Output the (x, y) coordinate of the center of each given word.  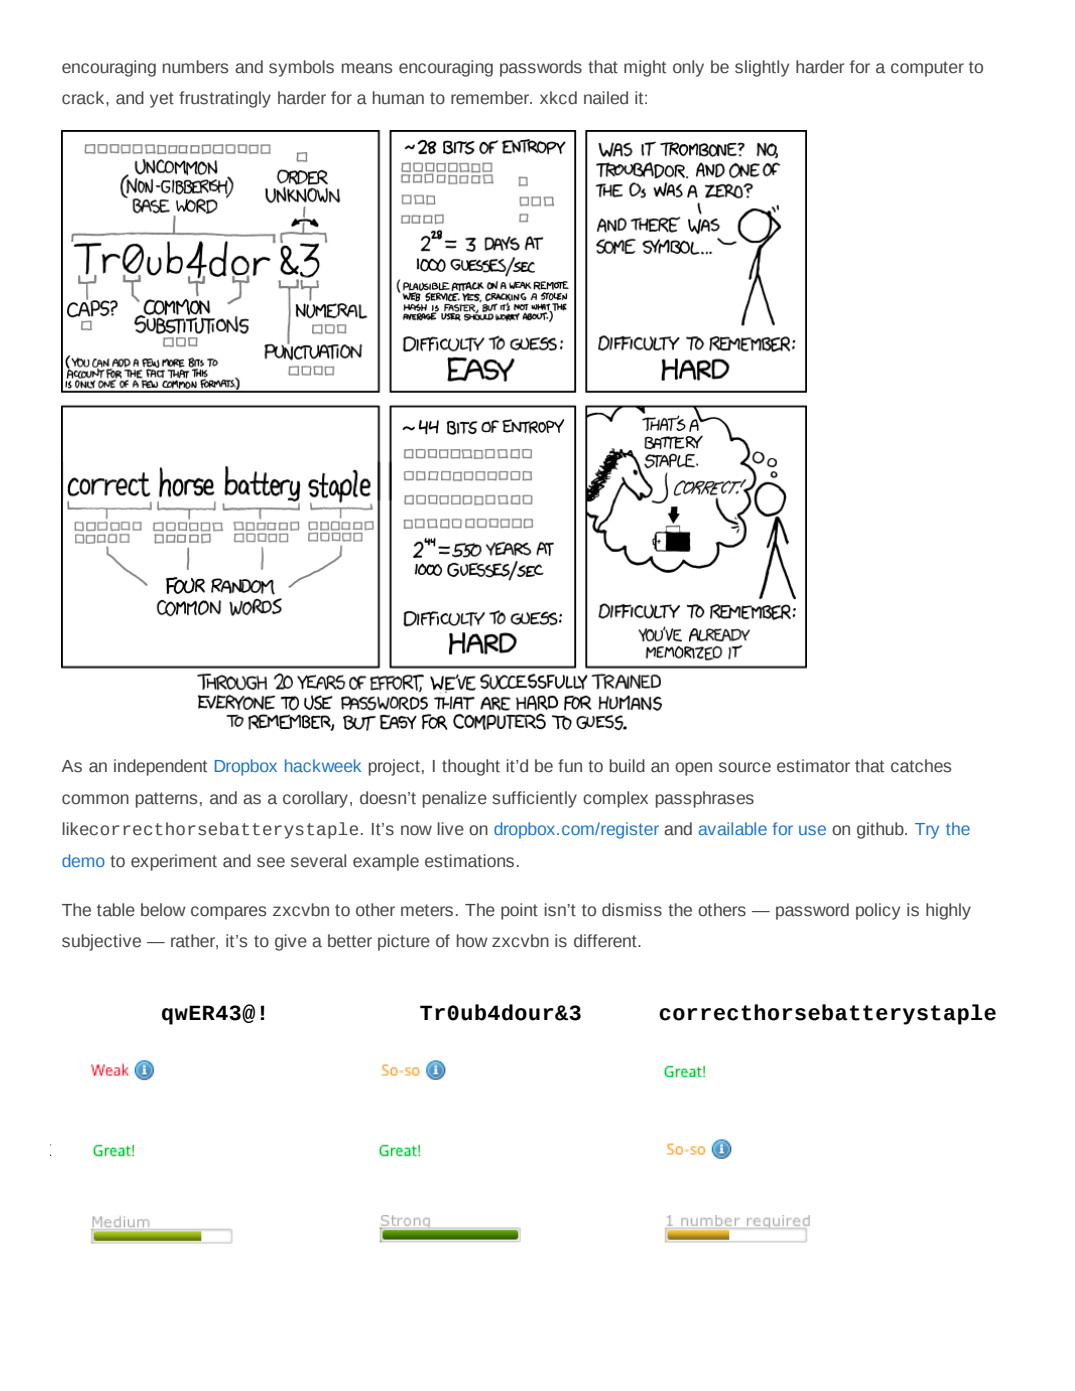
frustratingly (225, 99)
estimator (813, 766)
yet (162, 100)
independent (160, 767)
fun (570, 766)
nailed (606, 98)
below (163, 910)
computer (927, 69)
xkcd (558, 98)
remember (491, 98)
